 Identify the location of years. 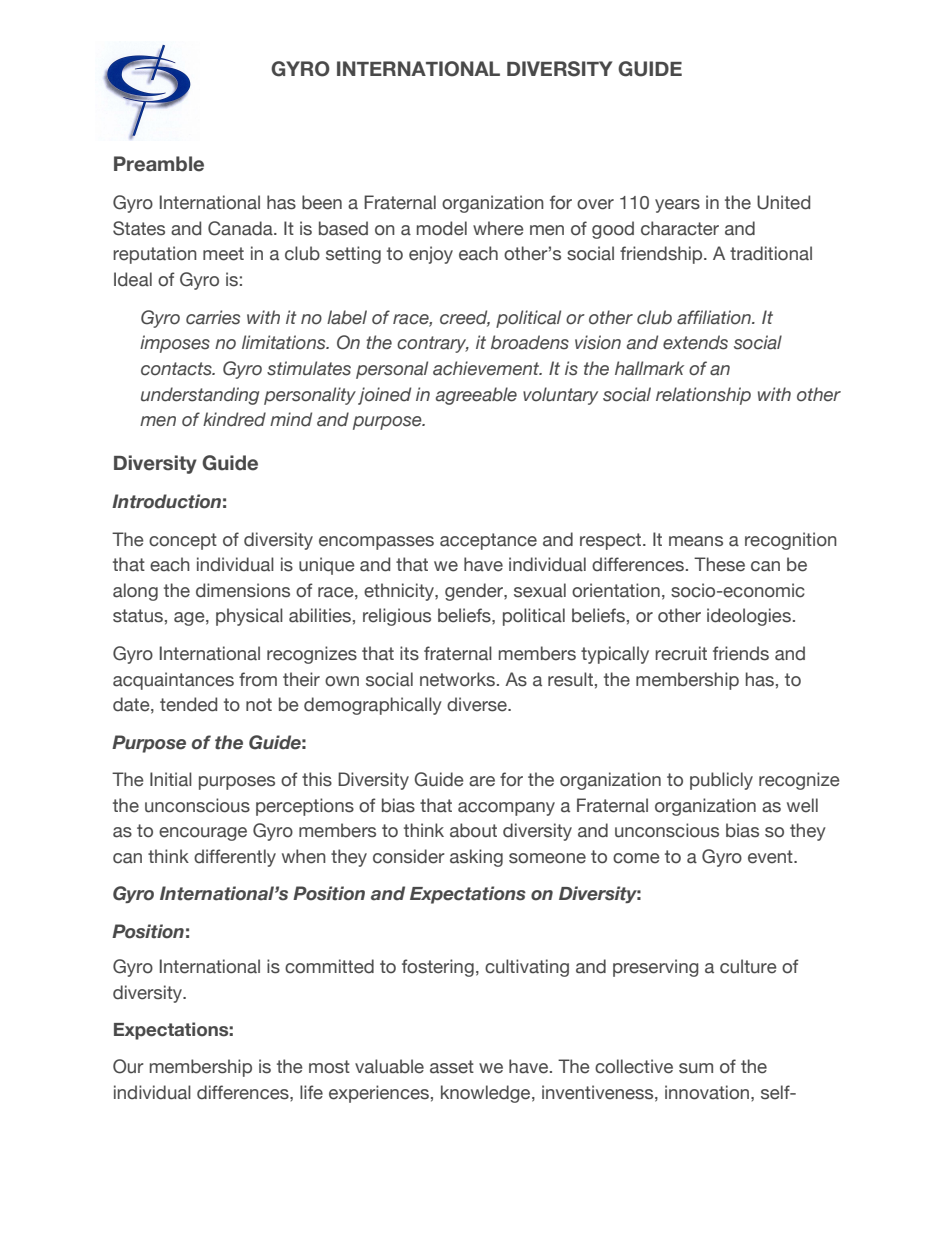
(677, 206).
